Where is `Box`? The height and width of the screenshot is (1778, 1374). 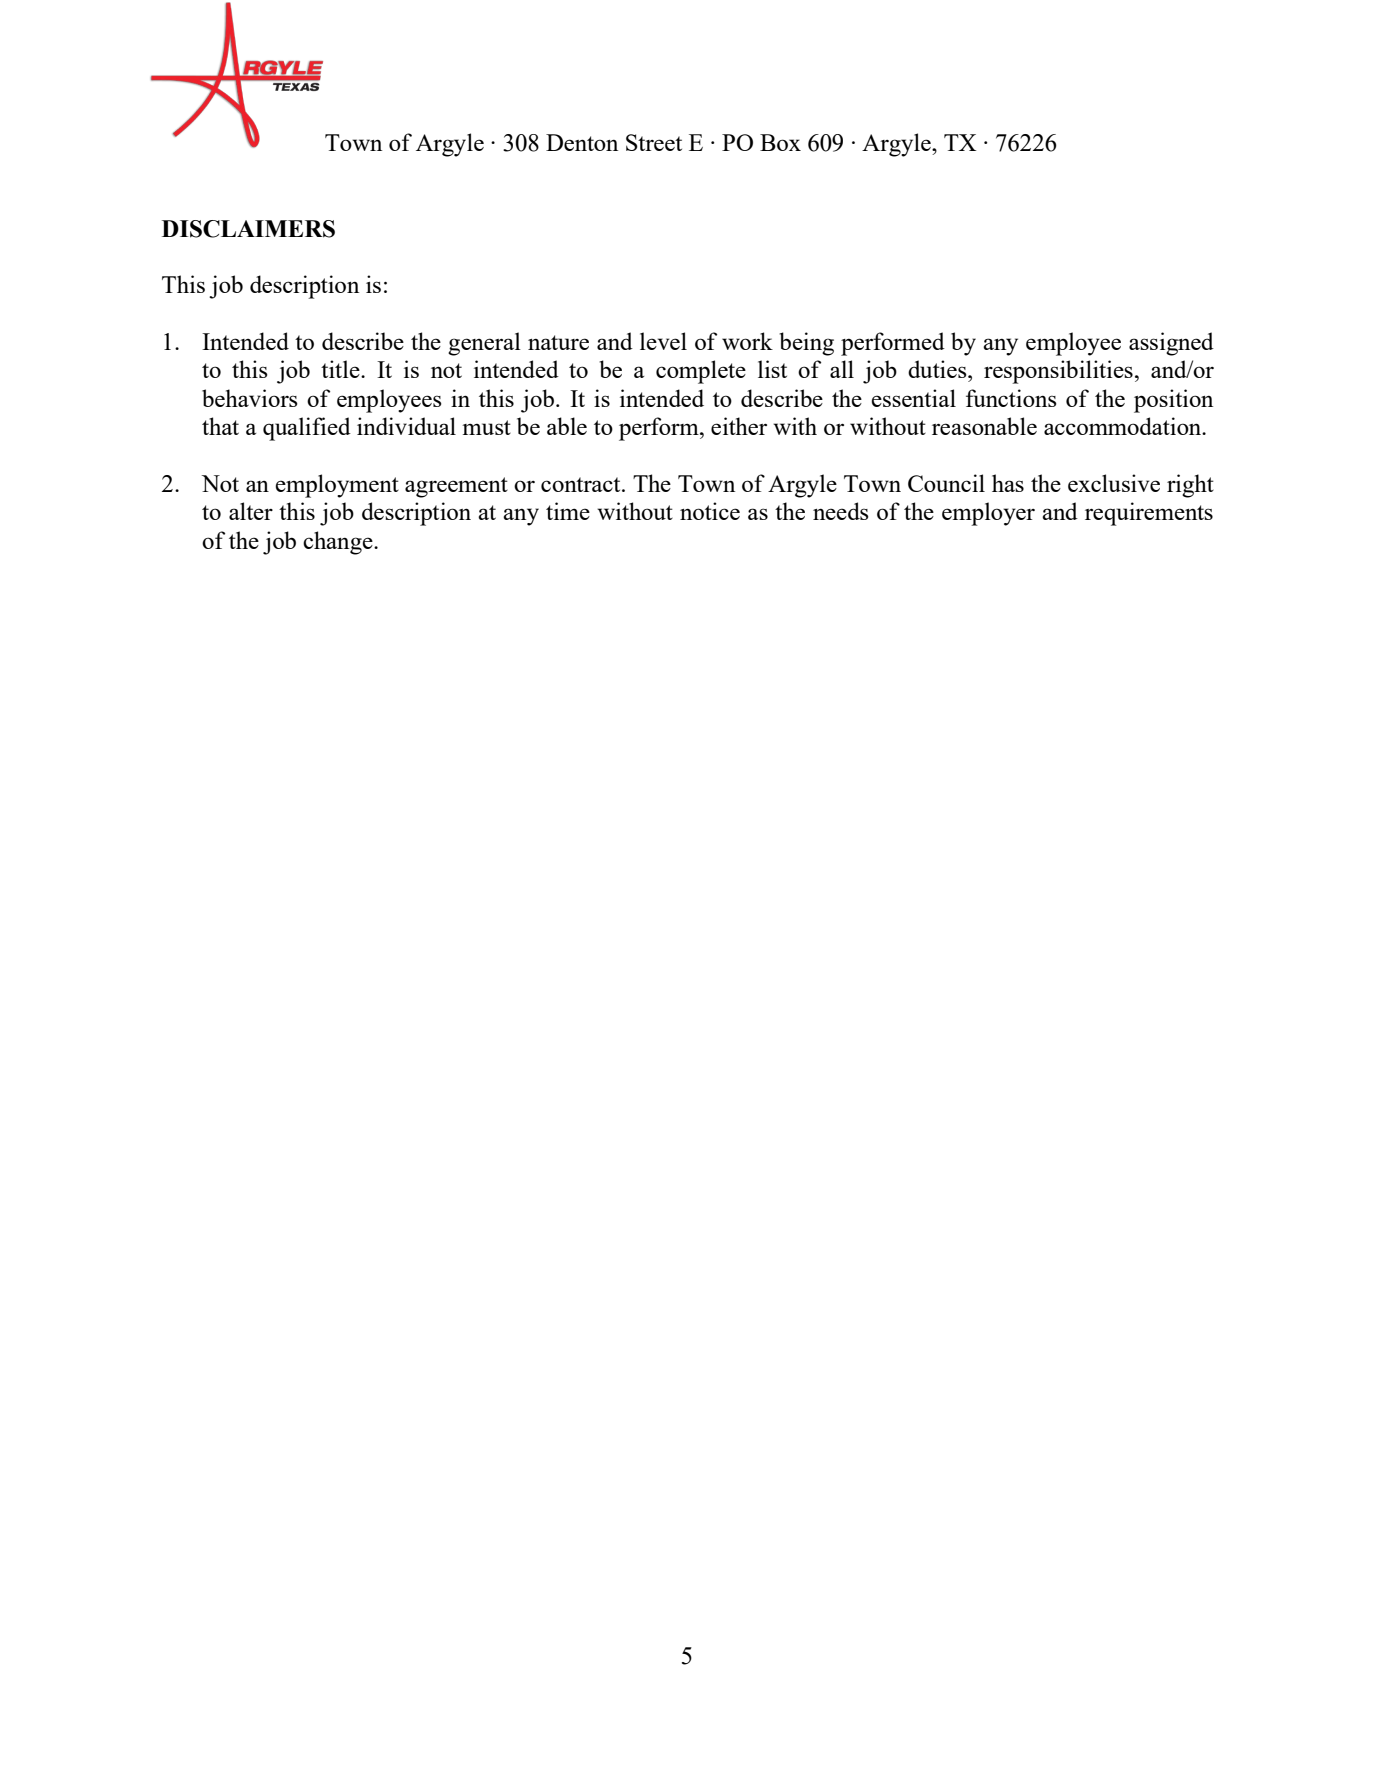
Box is located at coordinates (780, 142).
